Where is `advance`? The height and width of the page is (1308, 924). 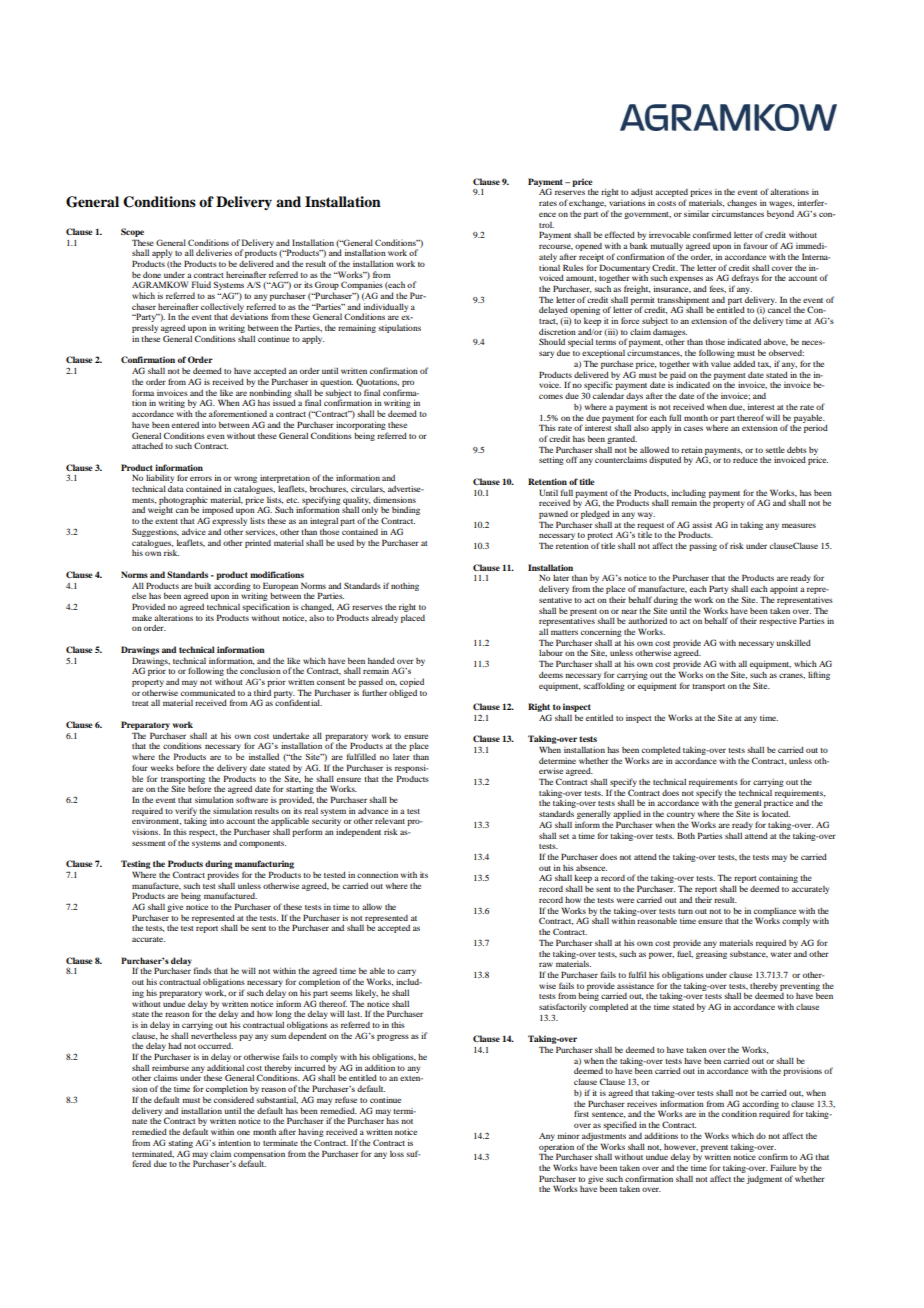 advance is located at coordinates (373, 810).
